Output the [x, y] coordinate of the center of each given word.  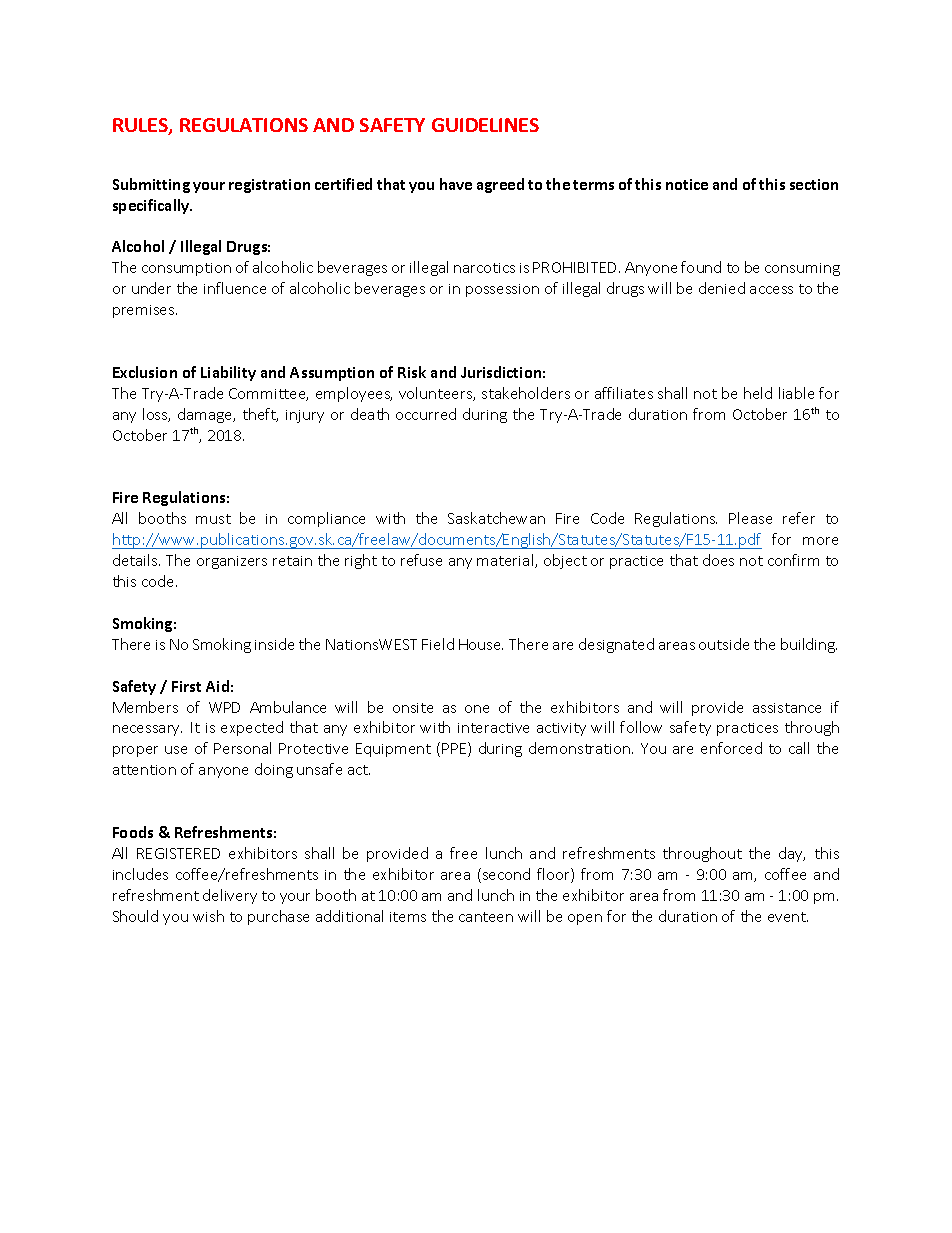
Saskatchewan [496, 518]
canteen [486, 917]
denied [722, 288]
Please [750, 518]
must [213, 519]
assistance [787, 708]
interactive [493, 728]
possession [502, 290]
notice [687, 184]
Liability [228, 373]
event [788, 917]
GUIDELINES [485, 125]
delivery [230, 896]
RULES [141, 126]
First [186, 686]
